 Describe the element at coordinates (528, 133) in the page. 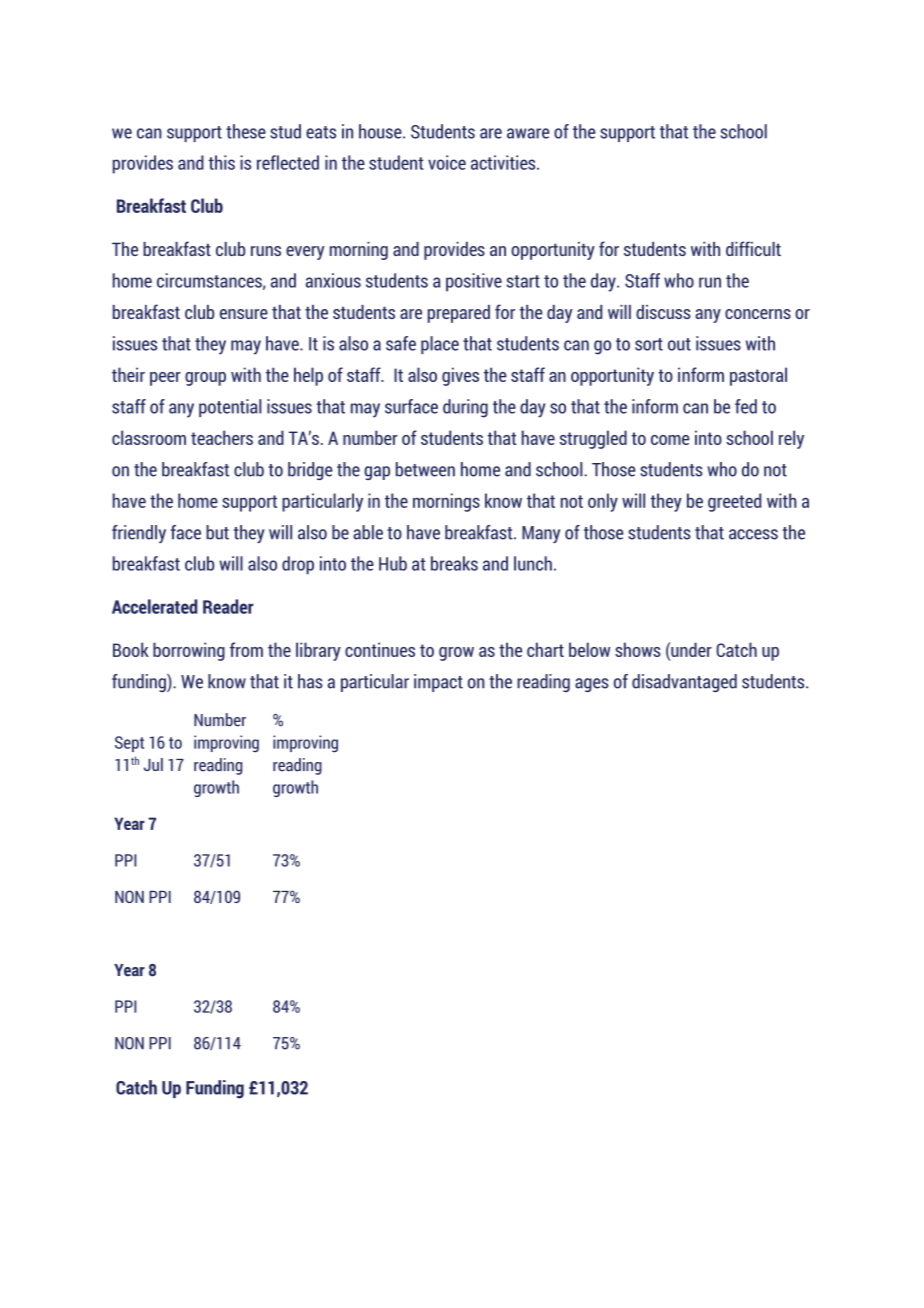

I see `aware` at that location.
